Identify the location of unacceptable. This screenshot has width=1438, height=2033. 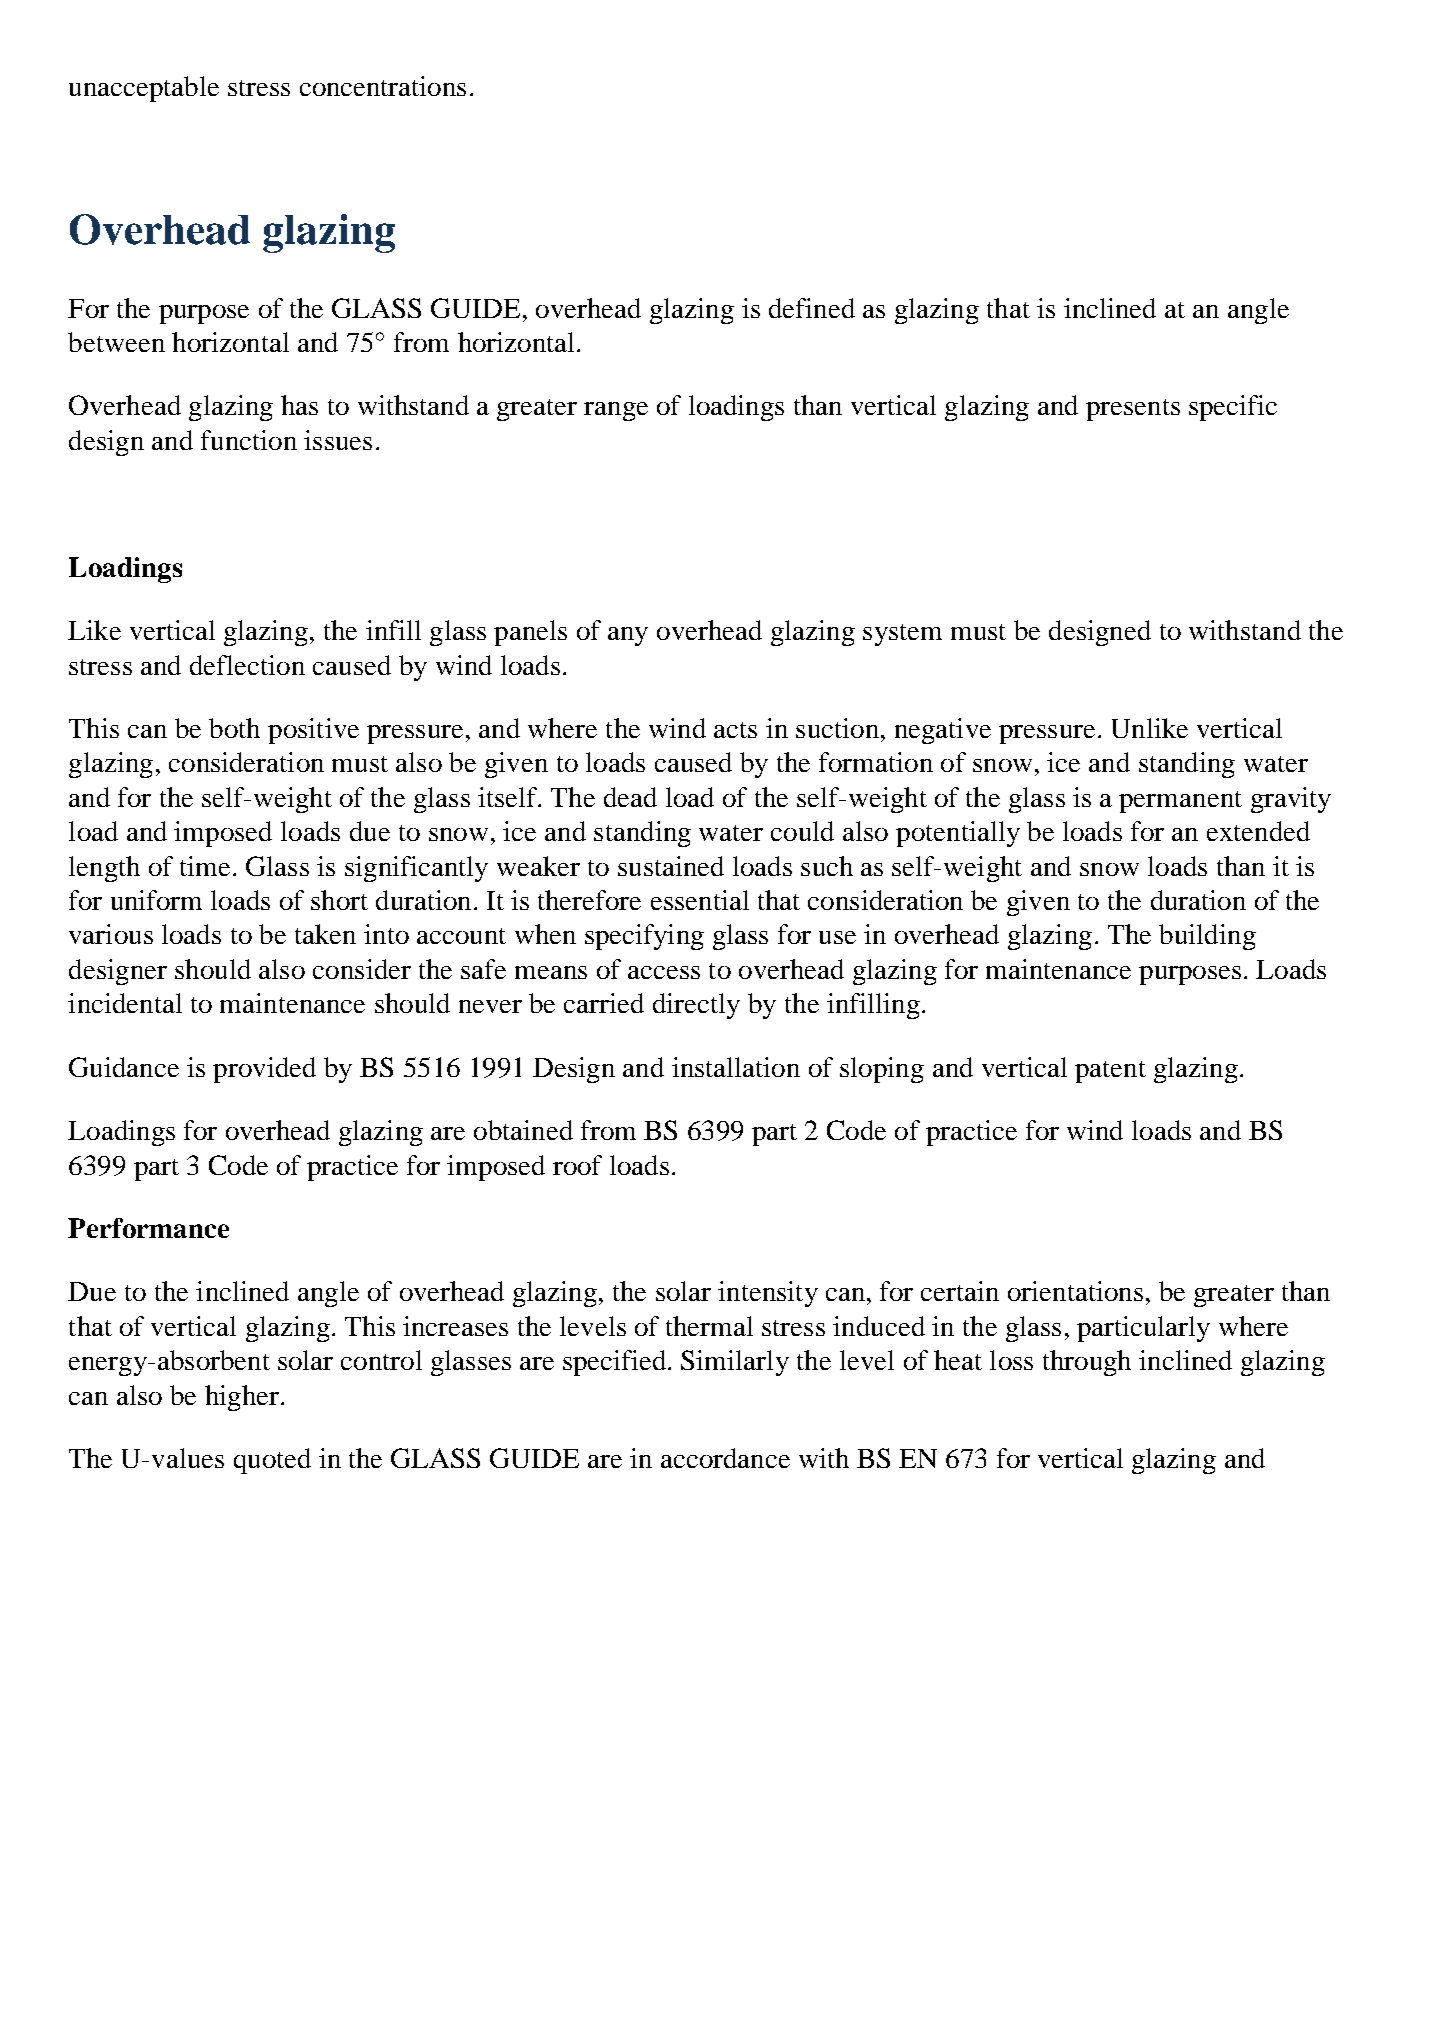
(144, 89).
